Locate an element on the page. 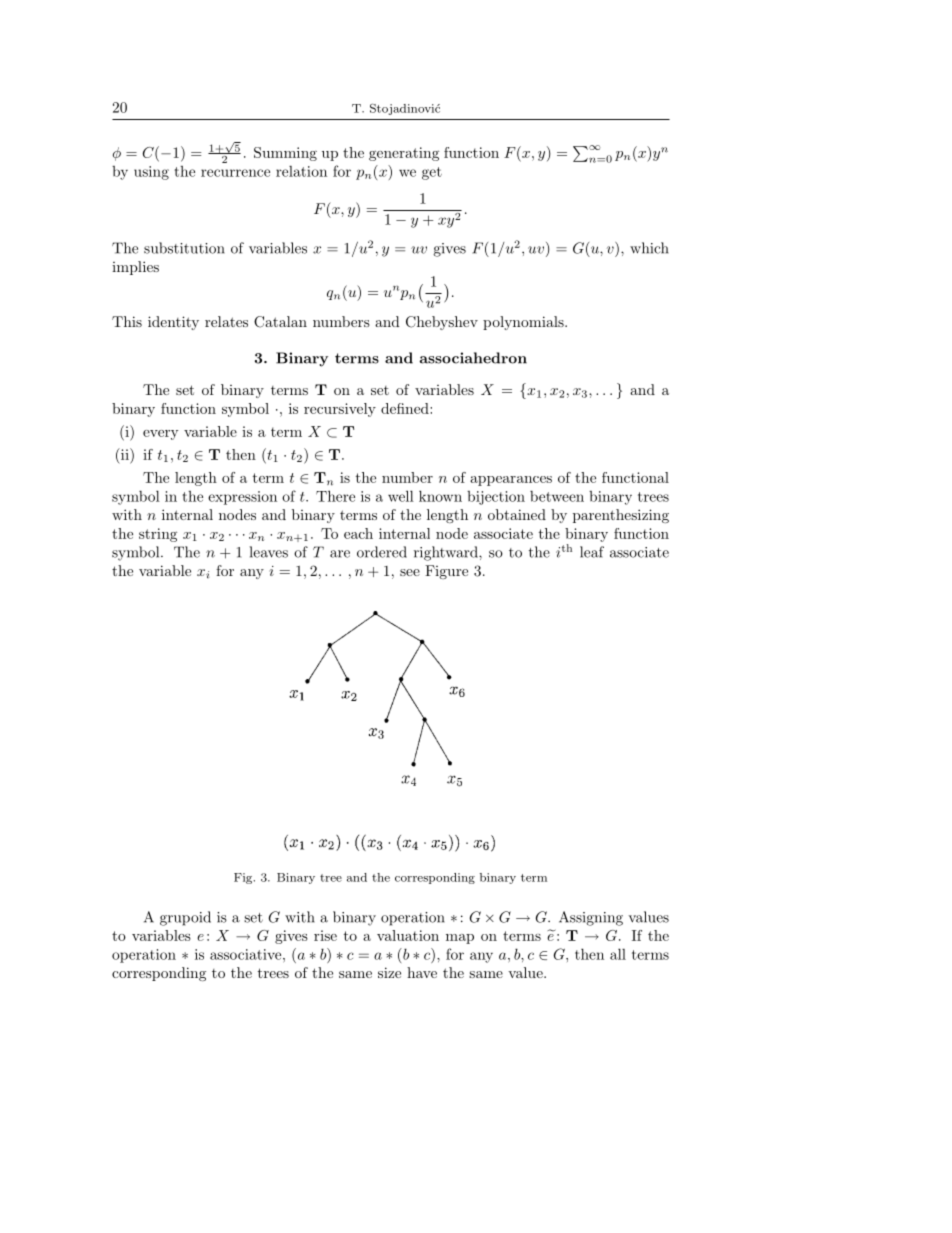  leaf is located at coordinates (592, 552).
